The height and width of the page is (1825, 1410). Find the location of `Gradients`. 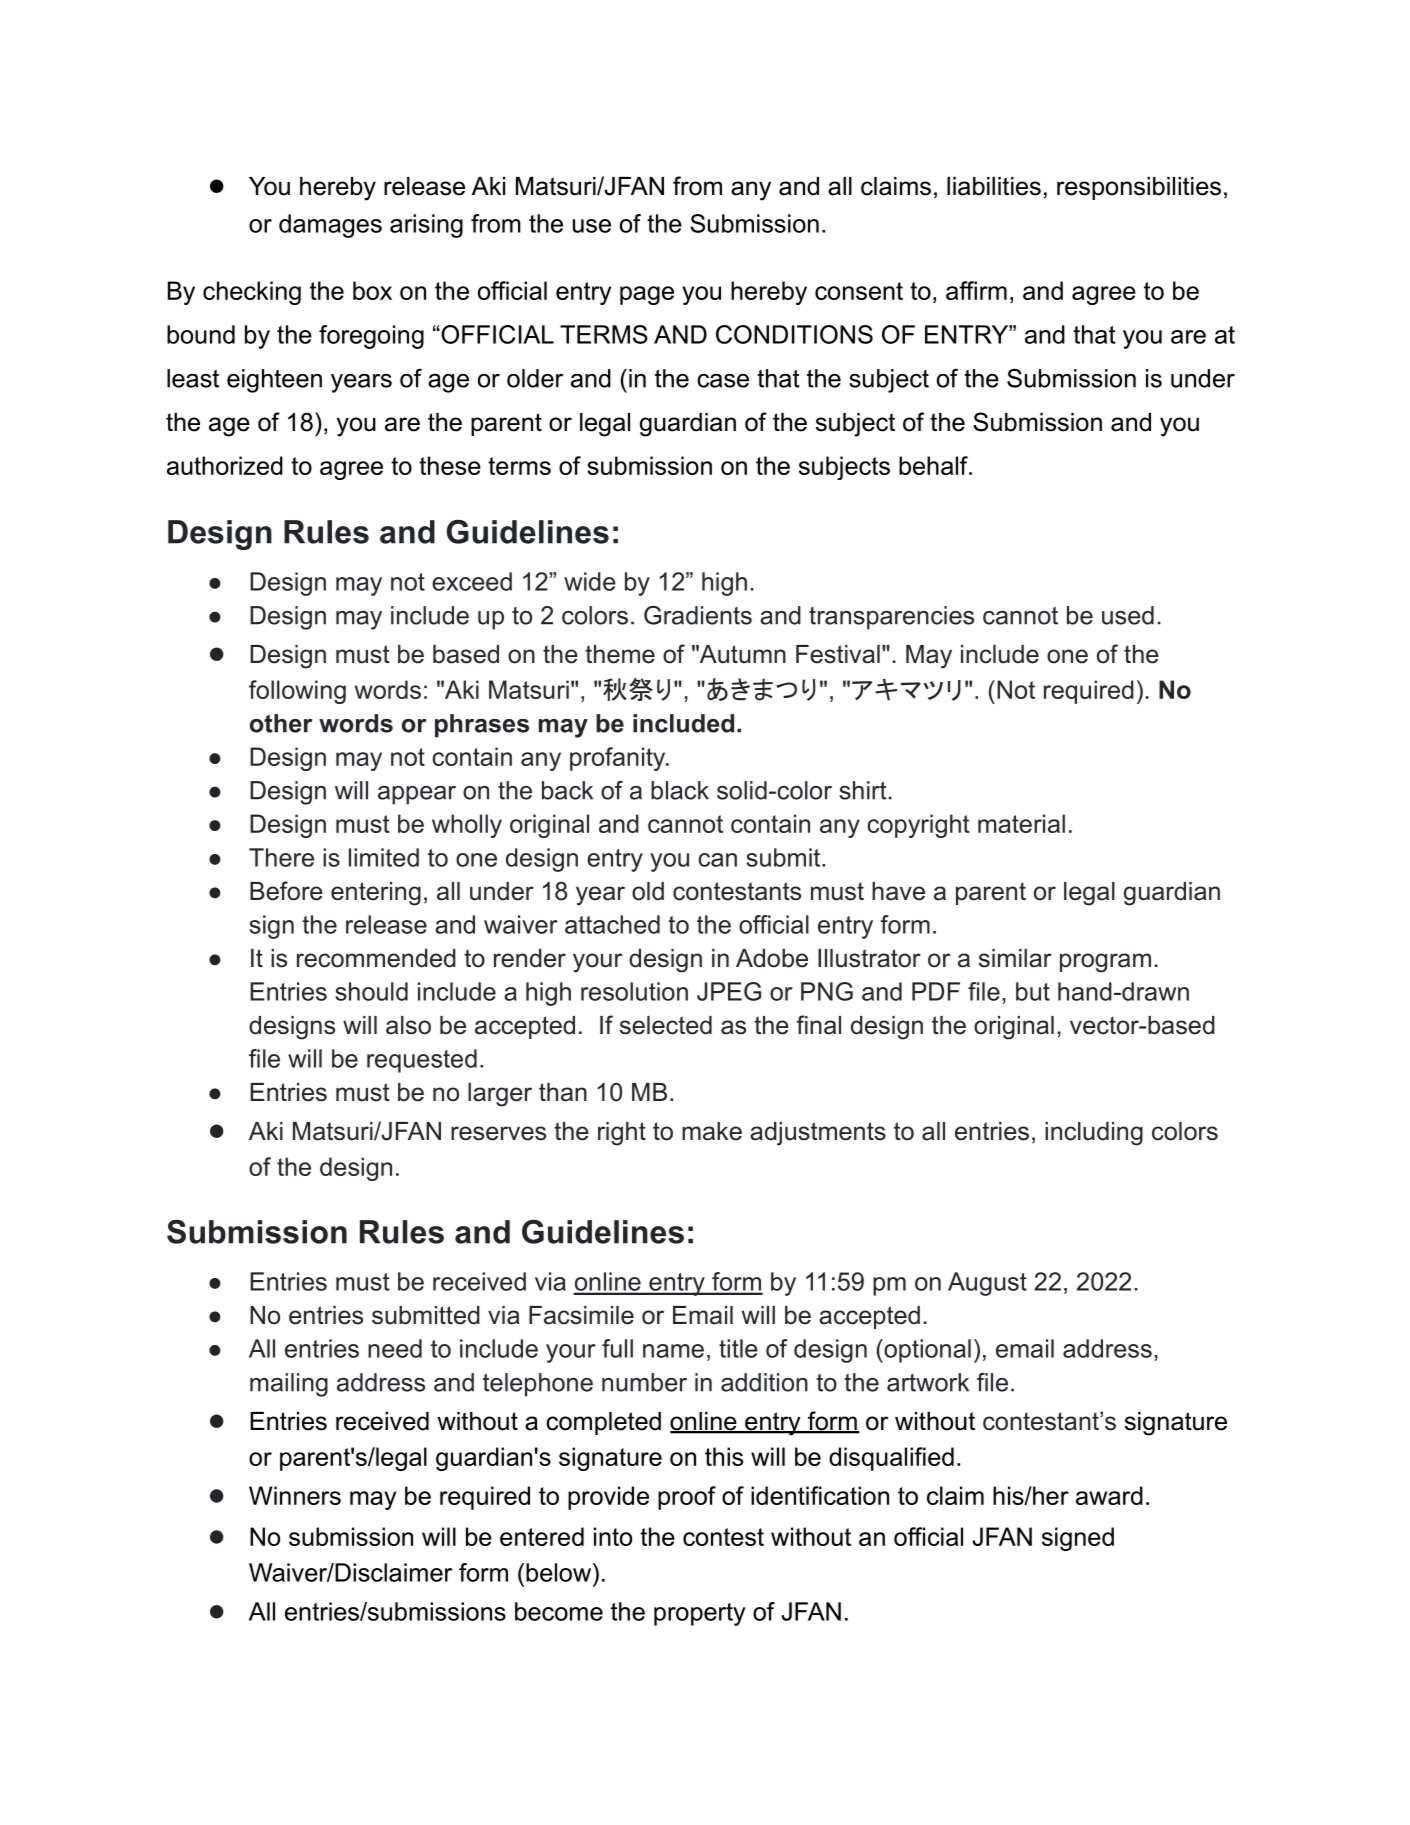

Gradients is located at coordinates (698, 615).
